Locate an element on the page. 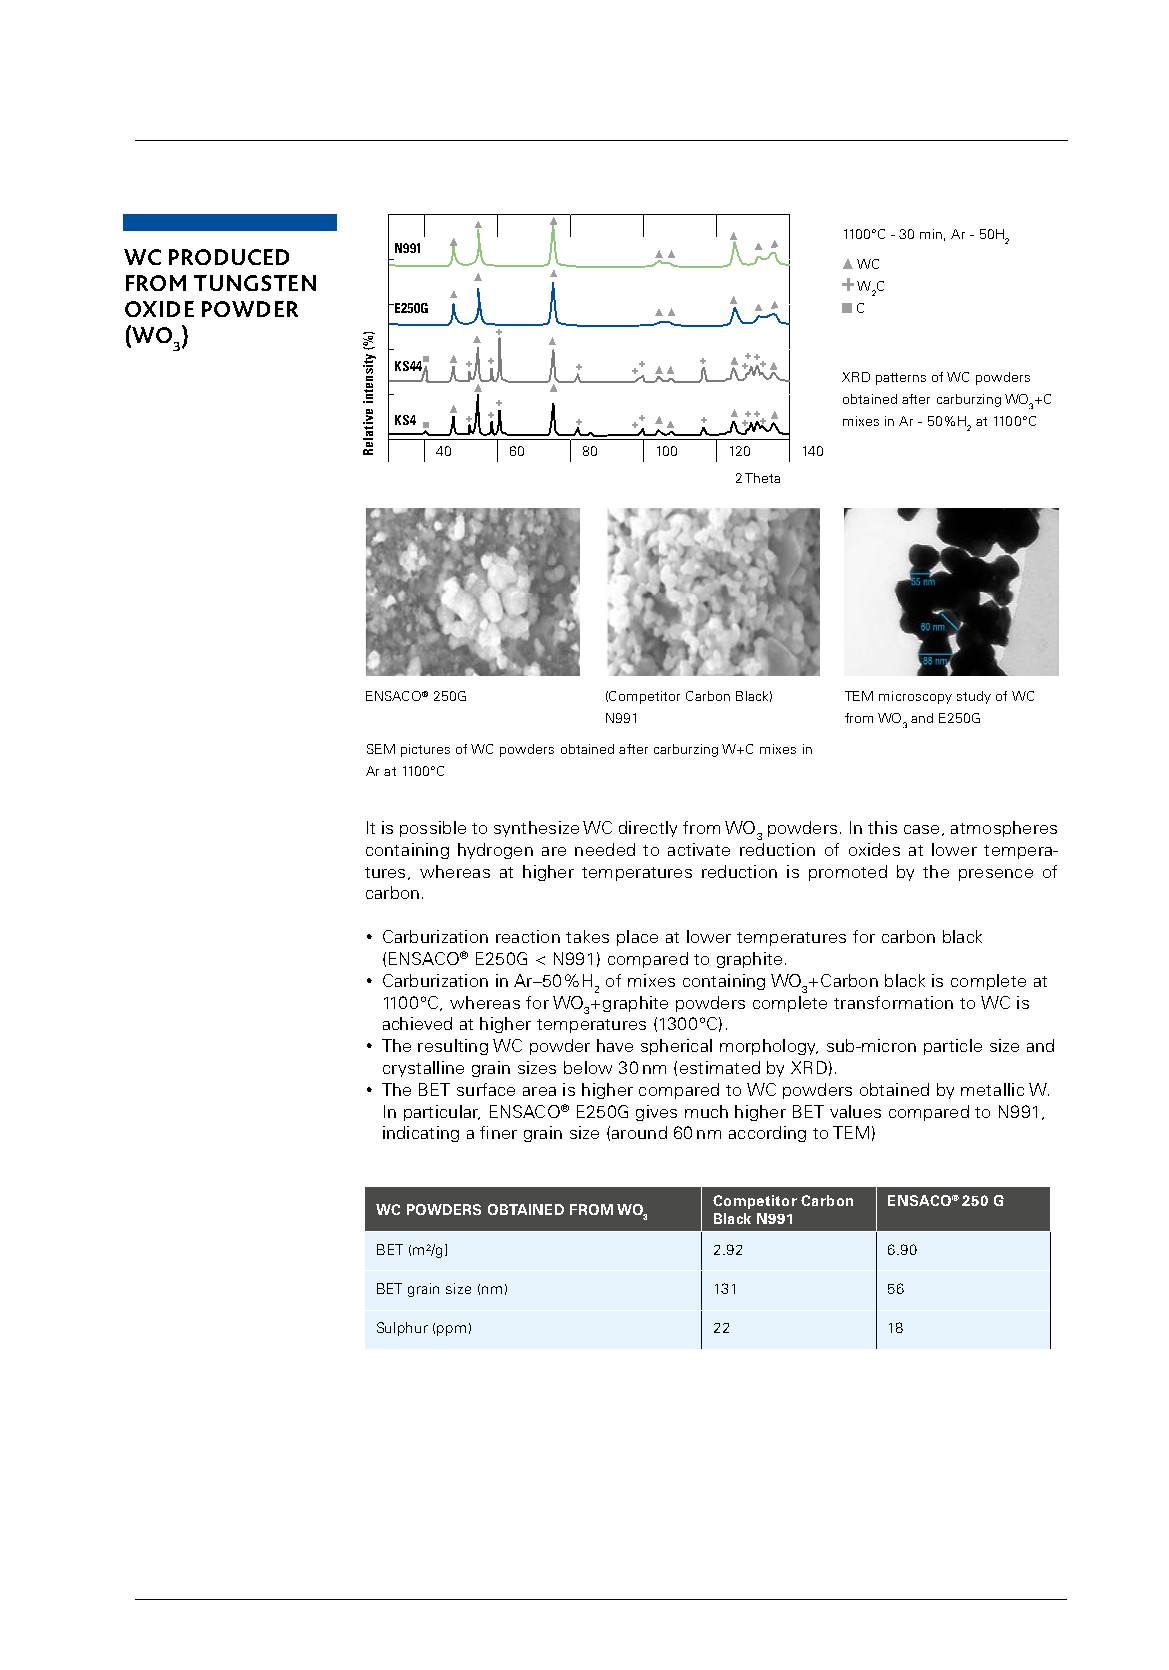  TUNGSTEN is located at coordinates (255, 283).
